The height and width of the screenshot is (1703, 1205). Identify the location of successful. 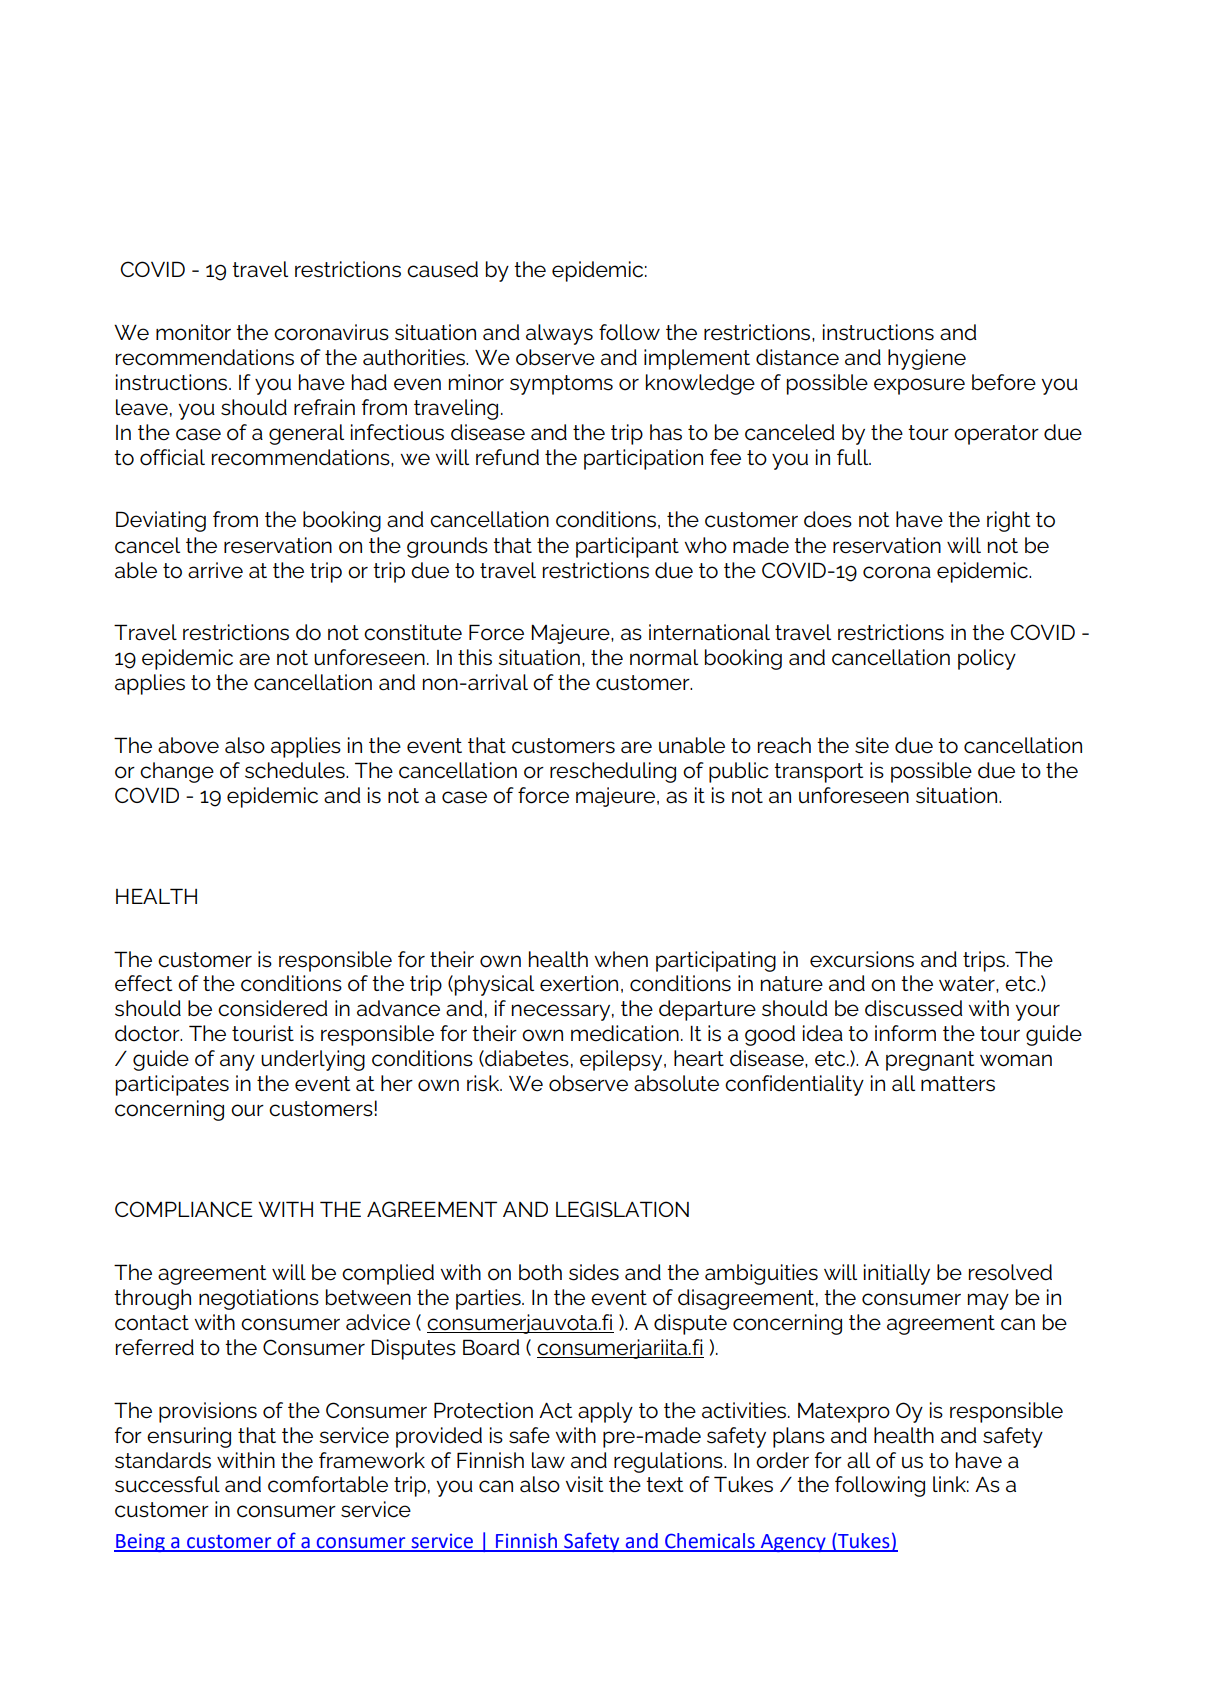
(167, 1484).
